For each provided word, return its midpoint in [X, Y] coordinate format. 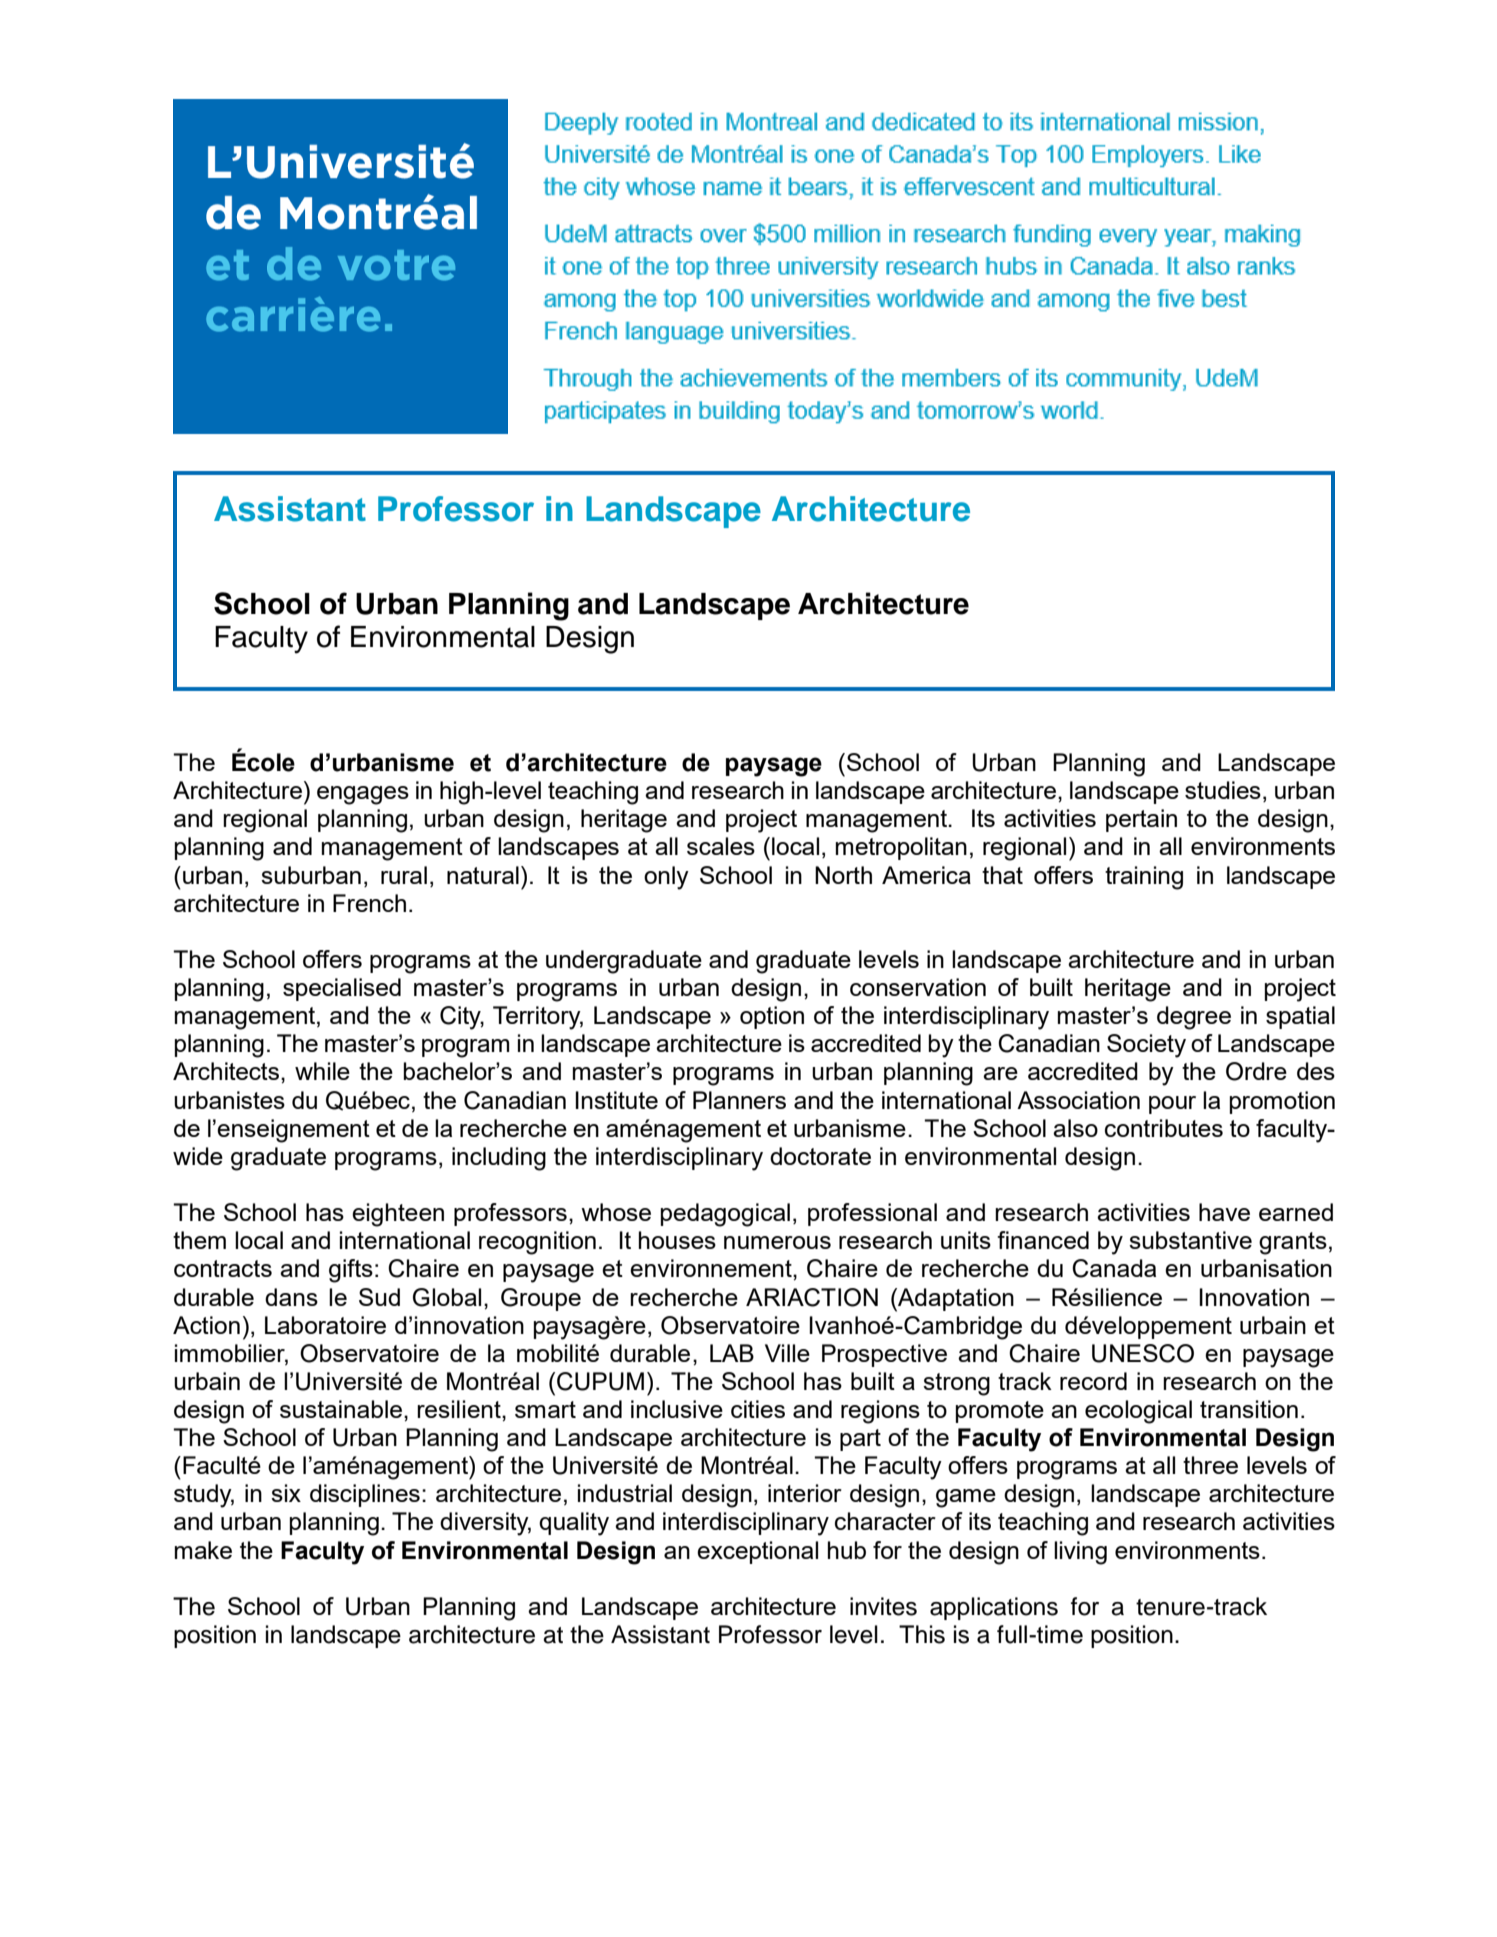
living [1080, 1553]
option [772, 1017]
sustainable [341, 1409]
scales [721, 846]
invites [883, 1606]
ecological [1138, 1412]
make [203, 1550]
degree [1194, 1018]
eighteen [398, 1215]
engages [363, 795]
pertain [1141, 820]
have [1224, 1212]
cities [758, 1409]
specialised [342, 989]
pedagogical [725, 1215]
